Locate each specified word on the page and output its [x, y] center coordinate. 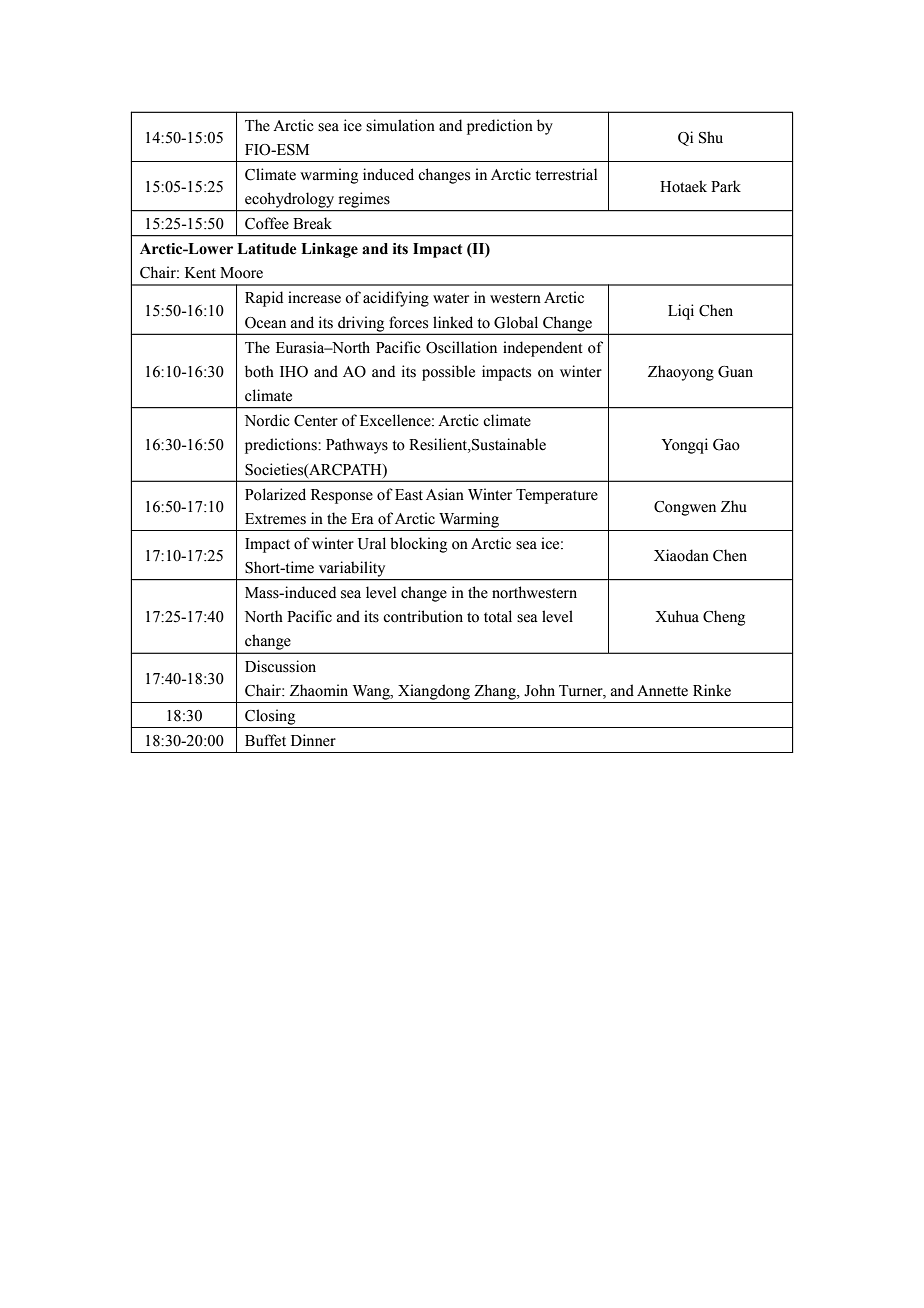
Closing [270, 717]
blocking [418, 545]
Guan [735, 372]
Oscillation [461, 347]
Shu [711, 137]
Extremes [275, 519]
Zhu [734, 506]
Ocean [265, 323]
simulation [400, 125]
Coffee [267, 223]
